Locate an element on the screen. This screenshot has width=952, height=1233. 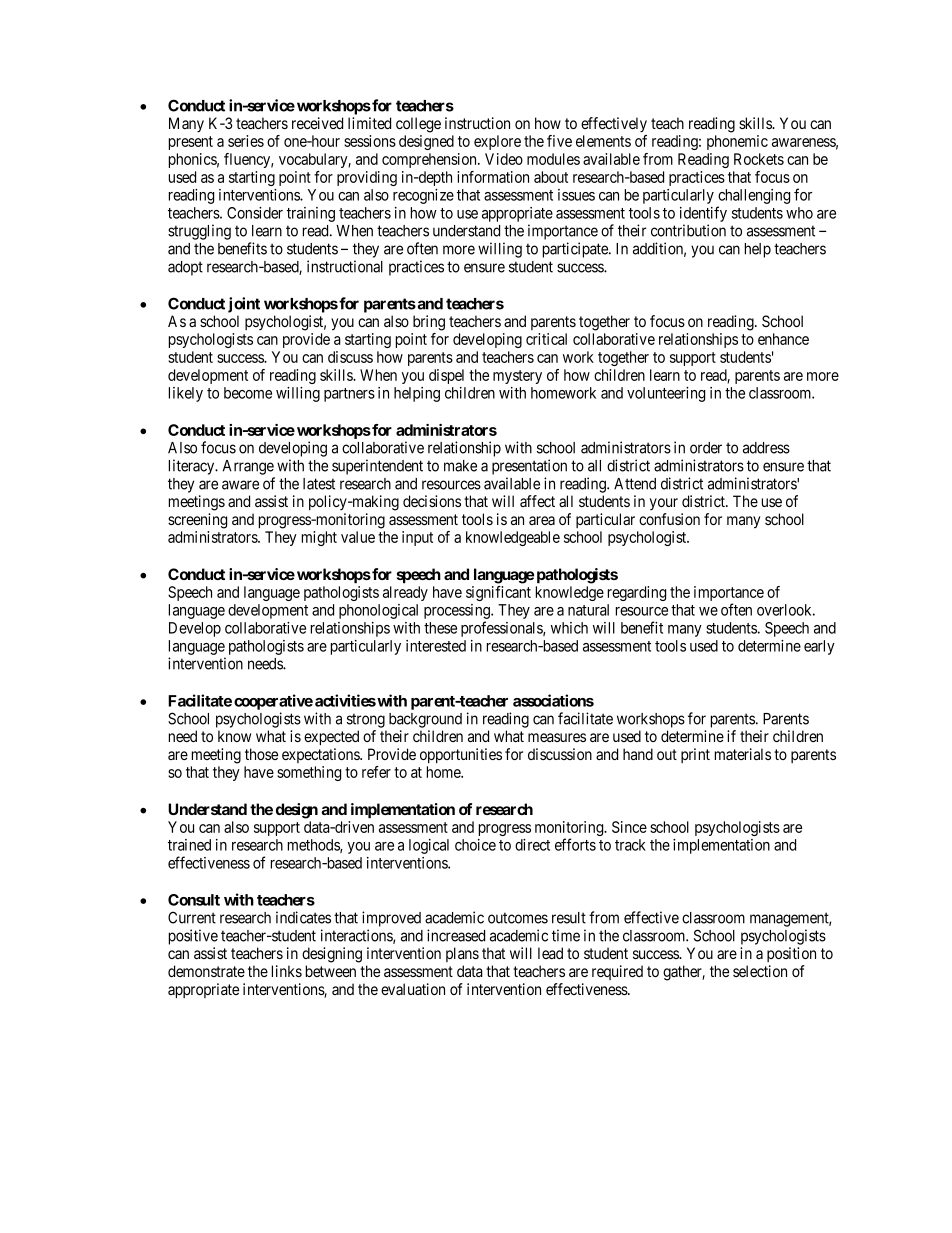
plans is located at coordinates (462, 954).
